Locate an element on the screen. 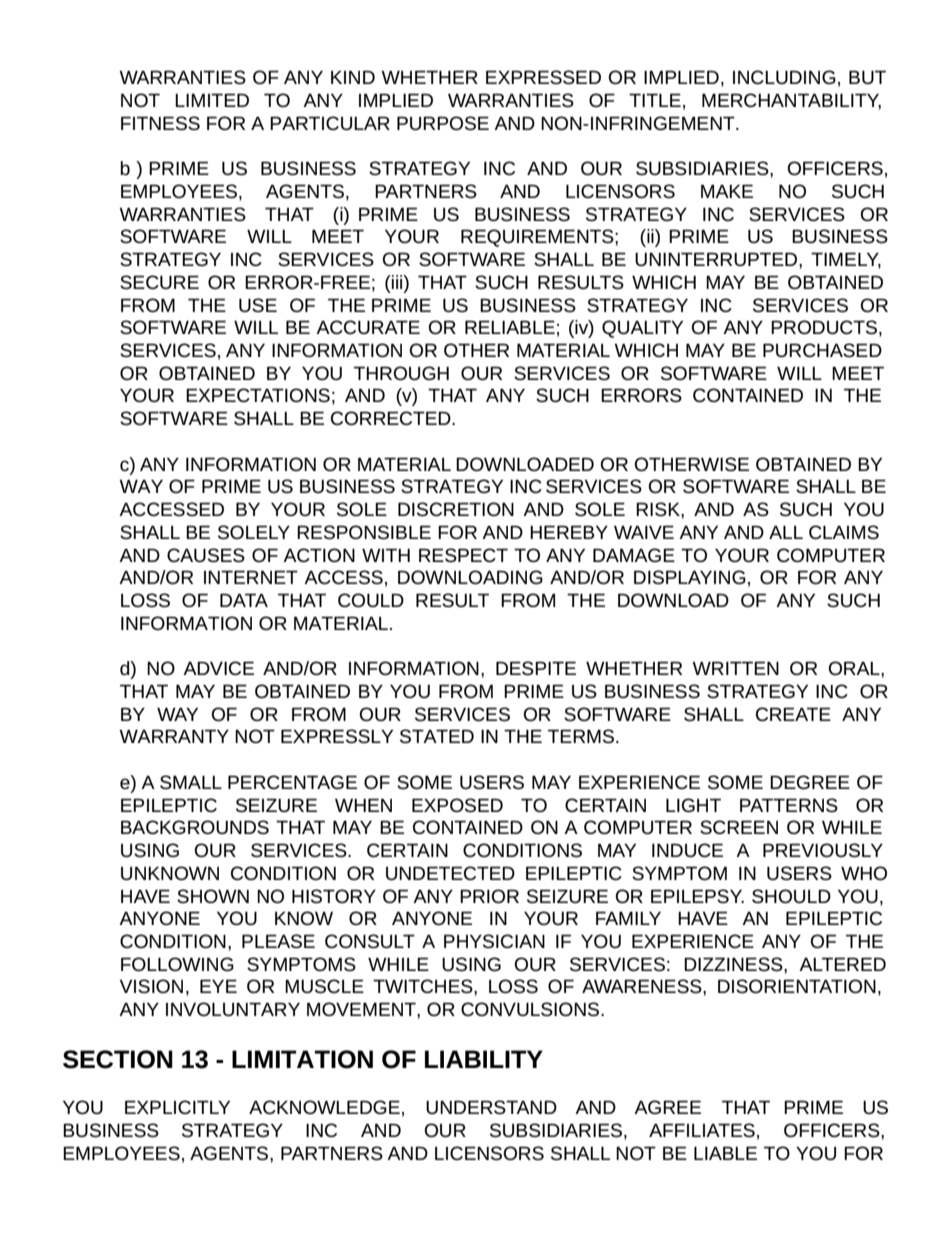 Image resolution: width=952 pixels, height=1233 pixels. EXPLICITLY is located at coordinates (177, 1107).
